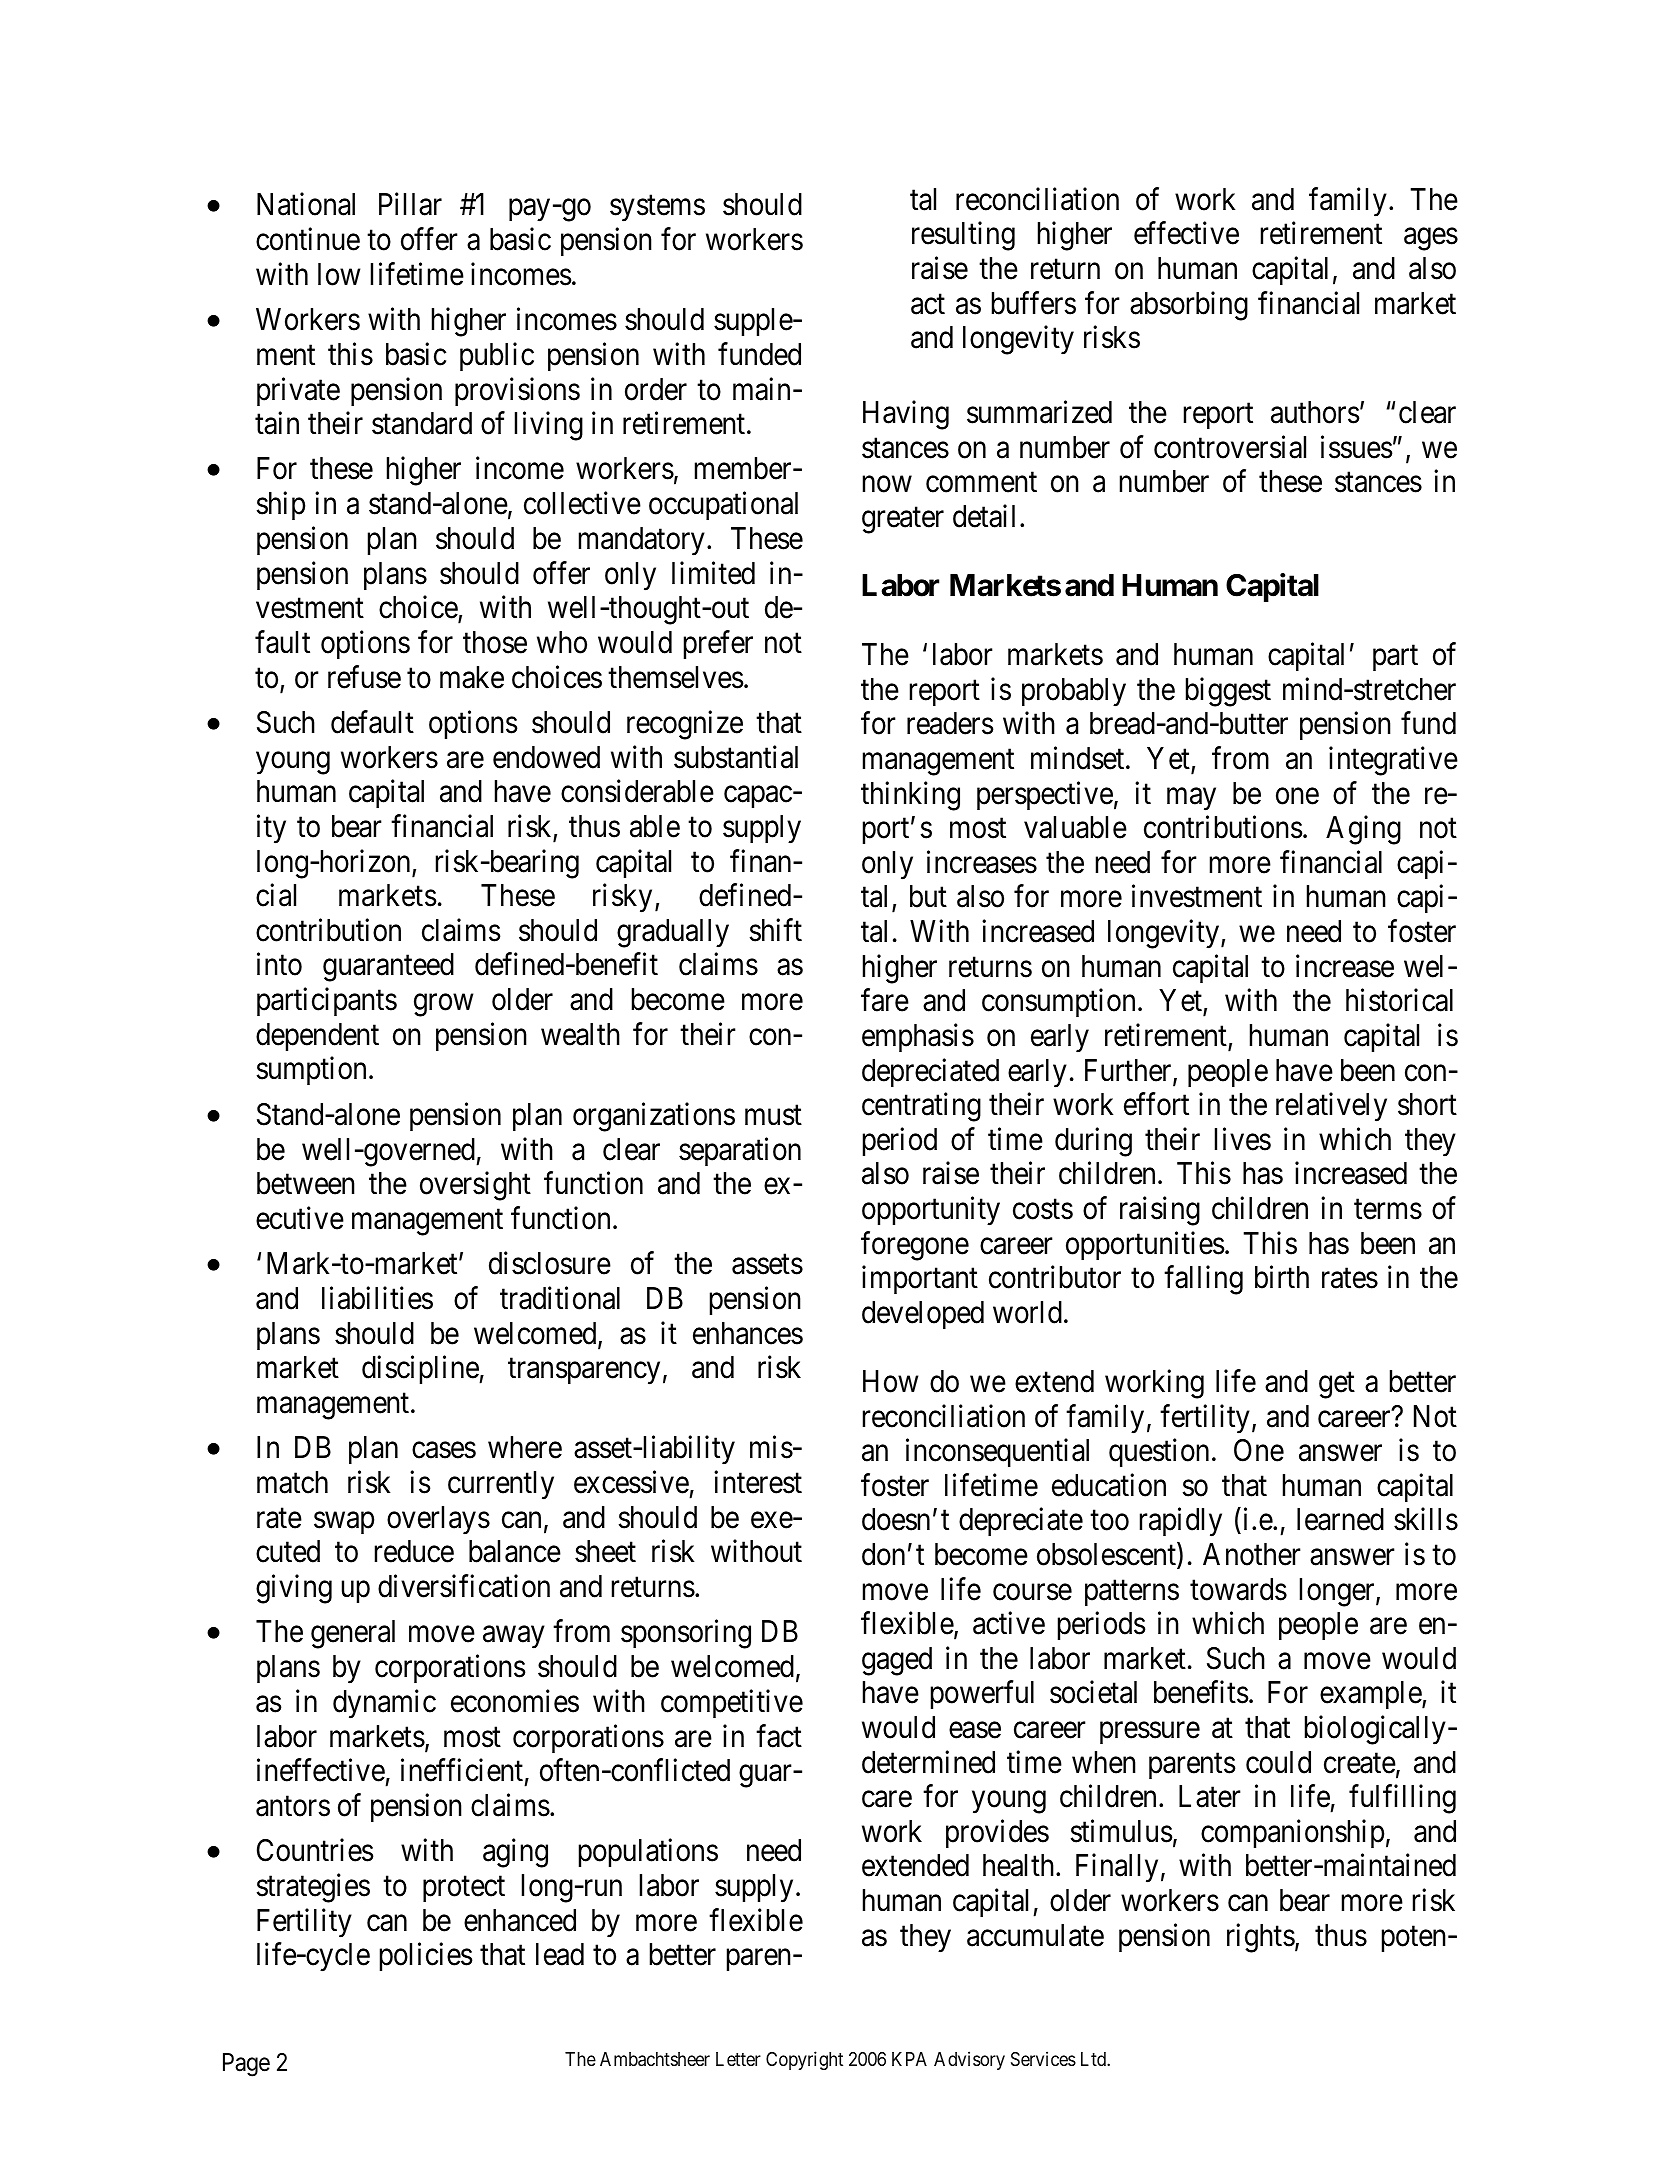  What do you see at coordinates (475, 1186) in the screenshot?
I see `oversight` at bounding box center [475, 1186].
